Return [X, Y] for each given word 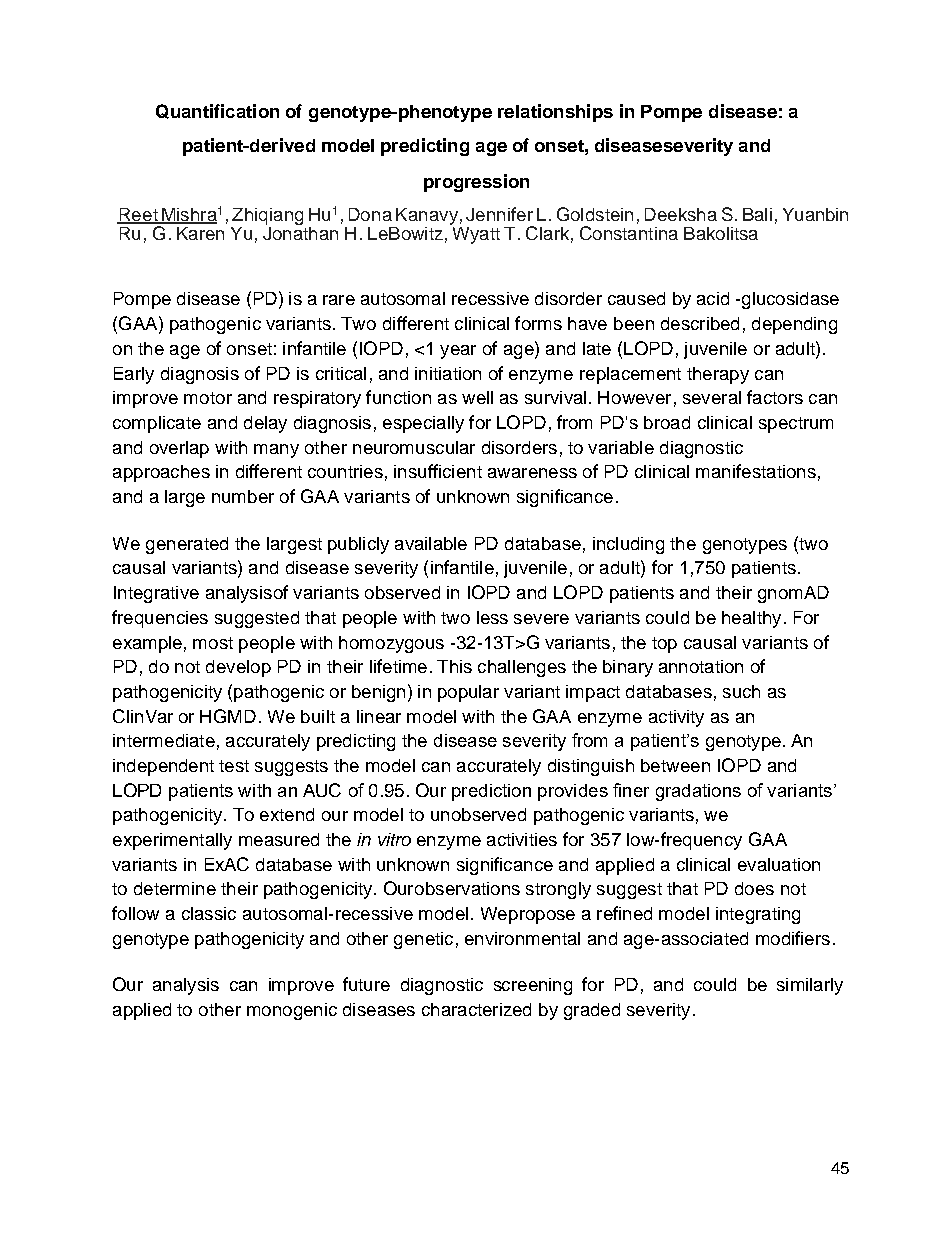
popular [468, 693]
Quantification [217, 111]
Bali [757, 214]
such [741, 691]
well [477, 397]
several [712, 397]
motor [208, 398]
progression [476, 183]
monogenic [292, 1011]
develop [238, 668]
